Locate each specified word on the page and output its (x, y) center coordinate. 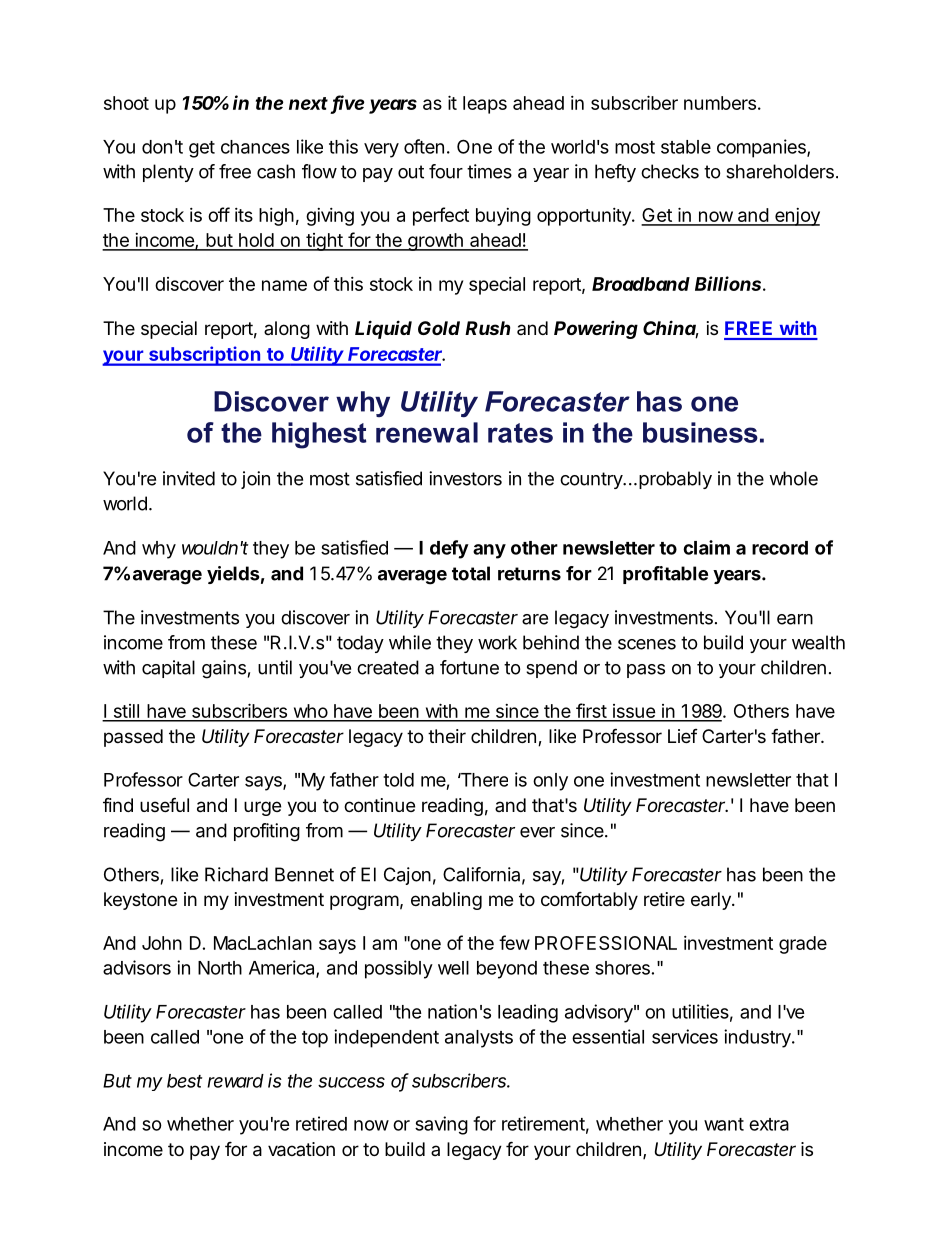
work (497, 642)
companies (762, 148)
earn (795, 619)
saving (441, 1125)
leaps (485, 105)
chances (255, 147)
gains (224, 669)
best (184, 1081)
